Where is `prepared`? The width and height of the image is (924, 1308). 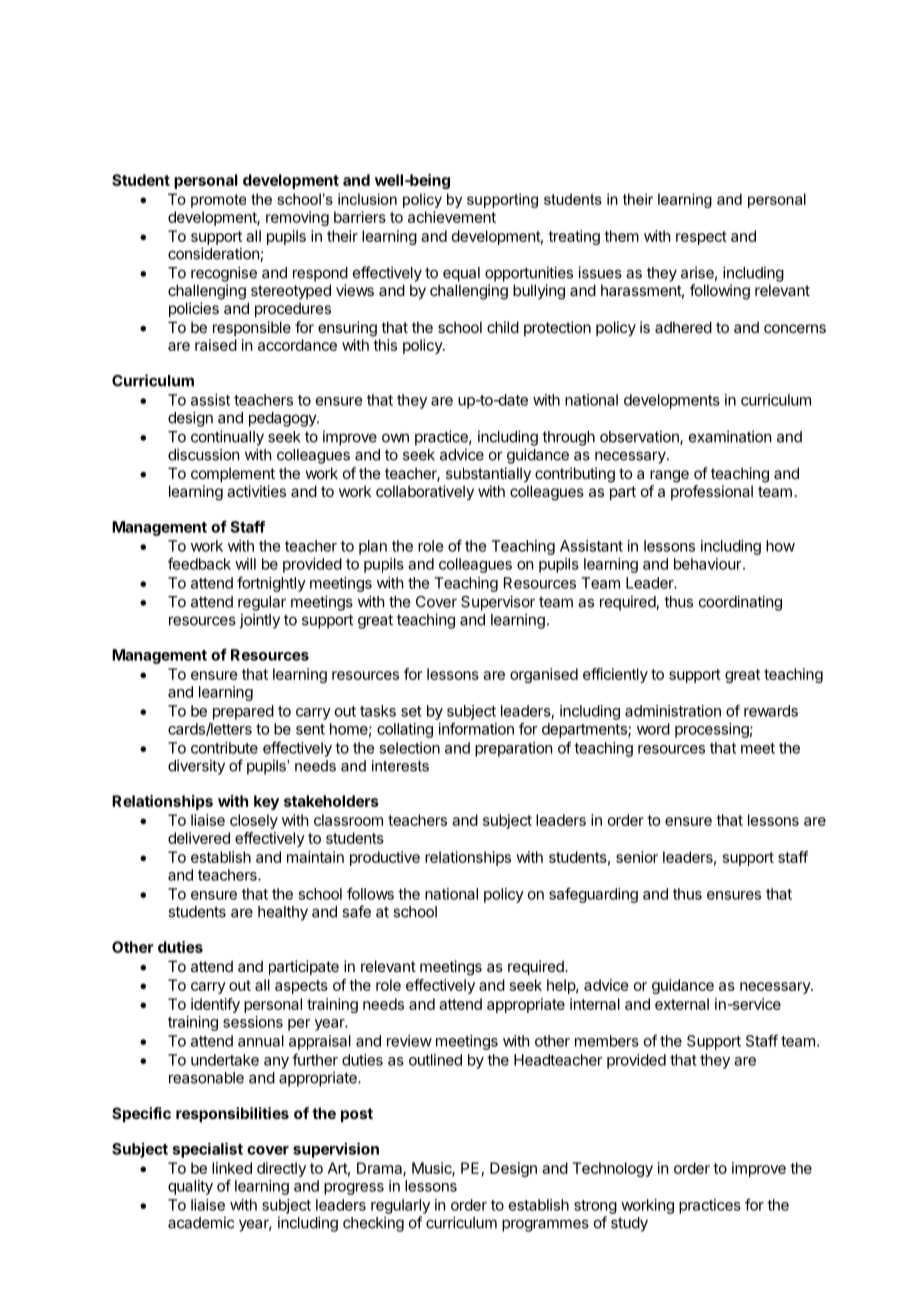 prepared is located at coordinates (243, 712).
